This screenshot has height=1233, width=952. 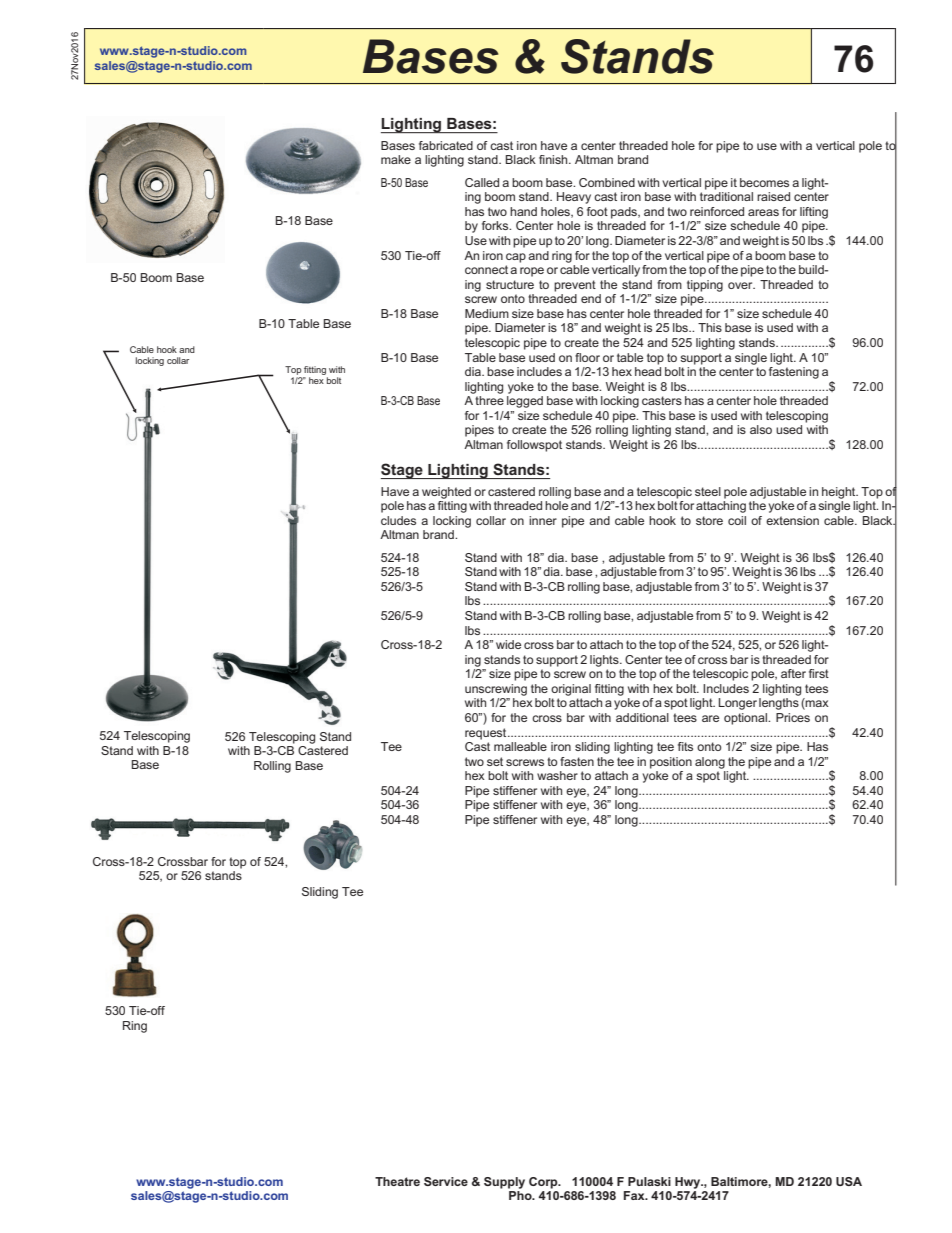 I want to click on Fax, so click(x=635, y=1195).
